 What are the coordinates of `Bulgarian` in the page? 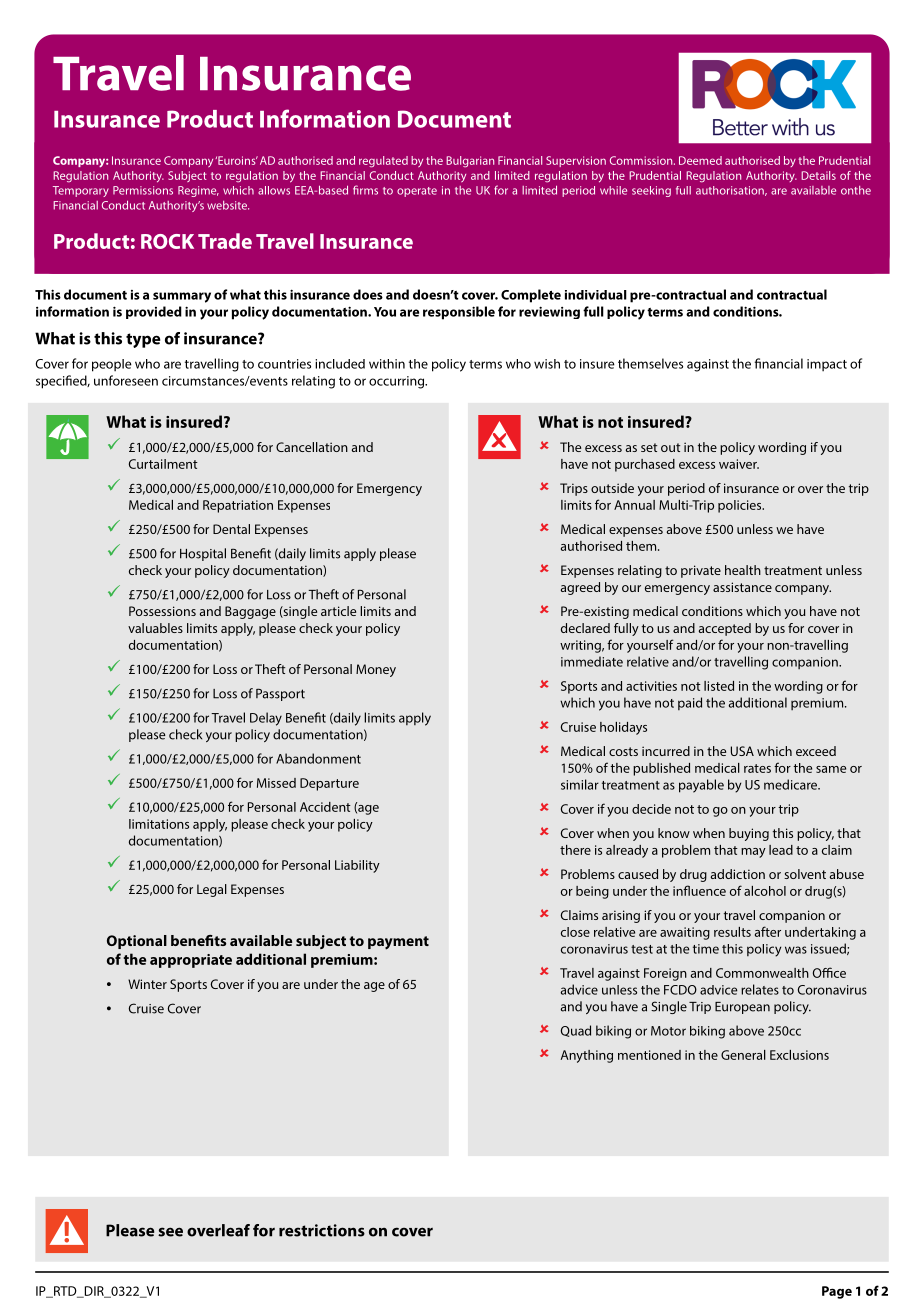 It's located at (470, 162).
